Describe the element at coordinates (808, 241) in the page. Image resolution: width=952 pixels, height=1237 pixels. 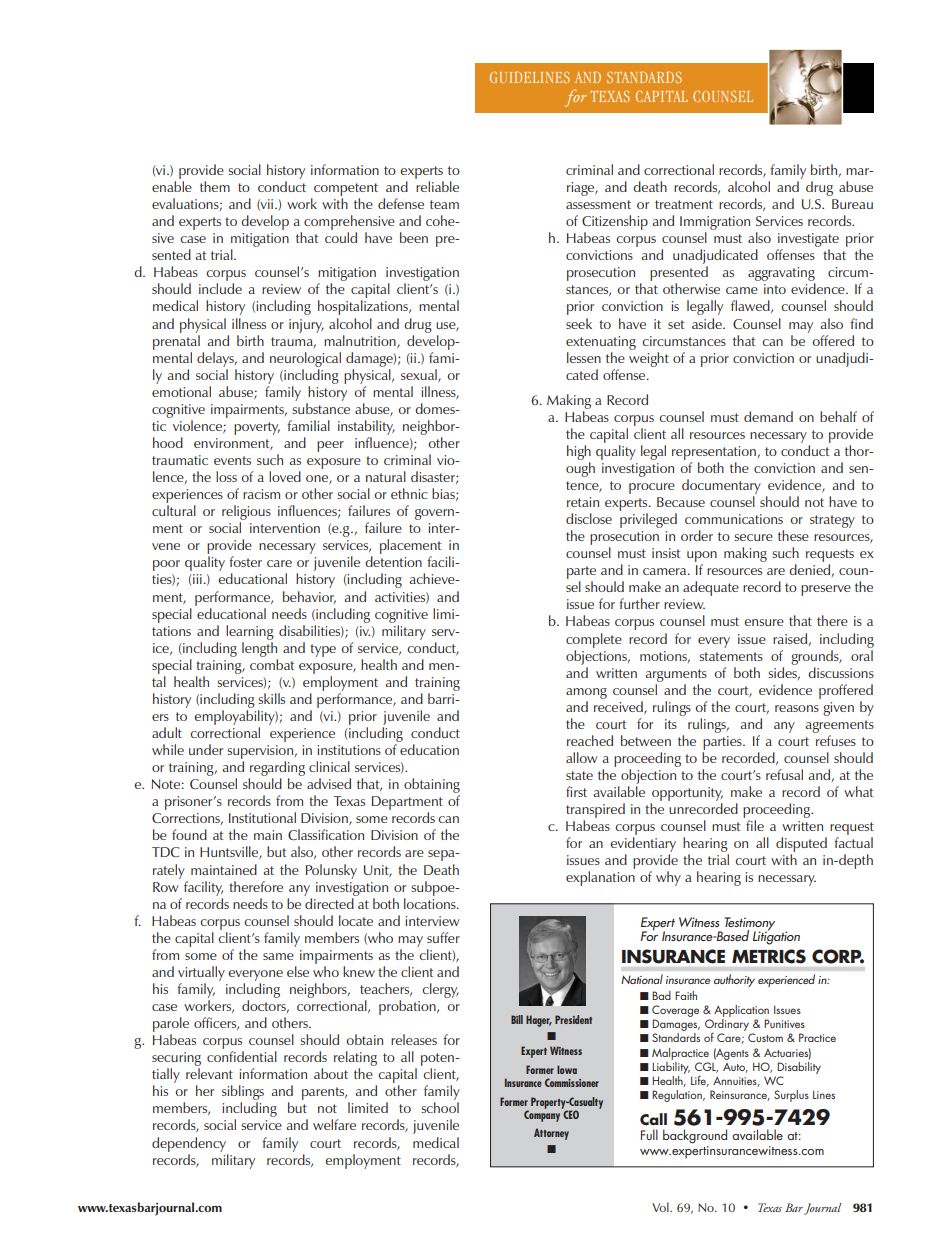
I see `investigate` at that location.
